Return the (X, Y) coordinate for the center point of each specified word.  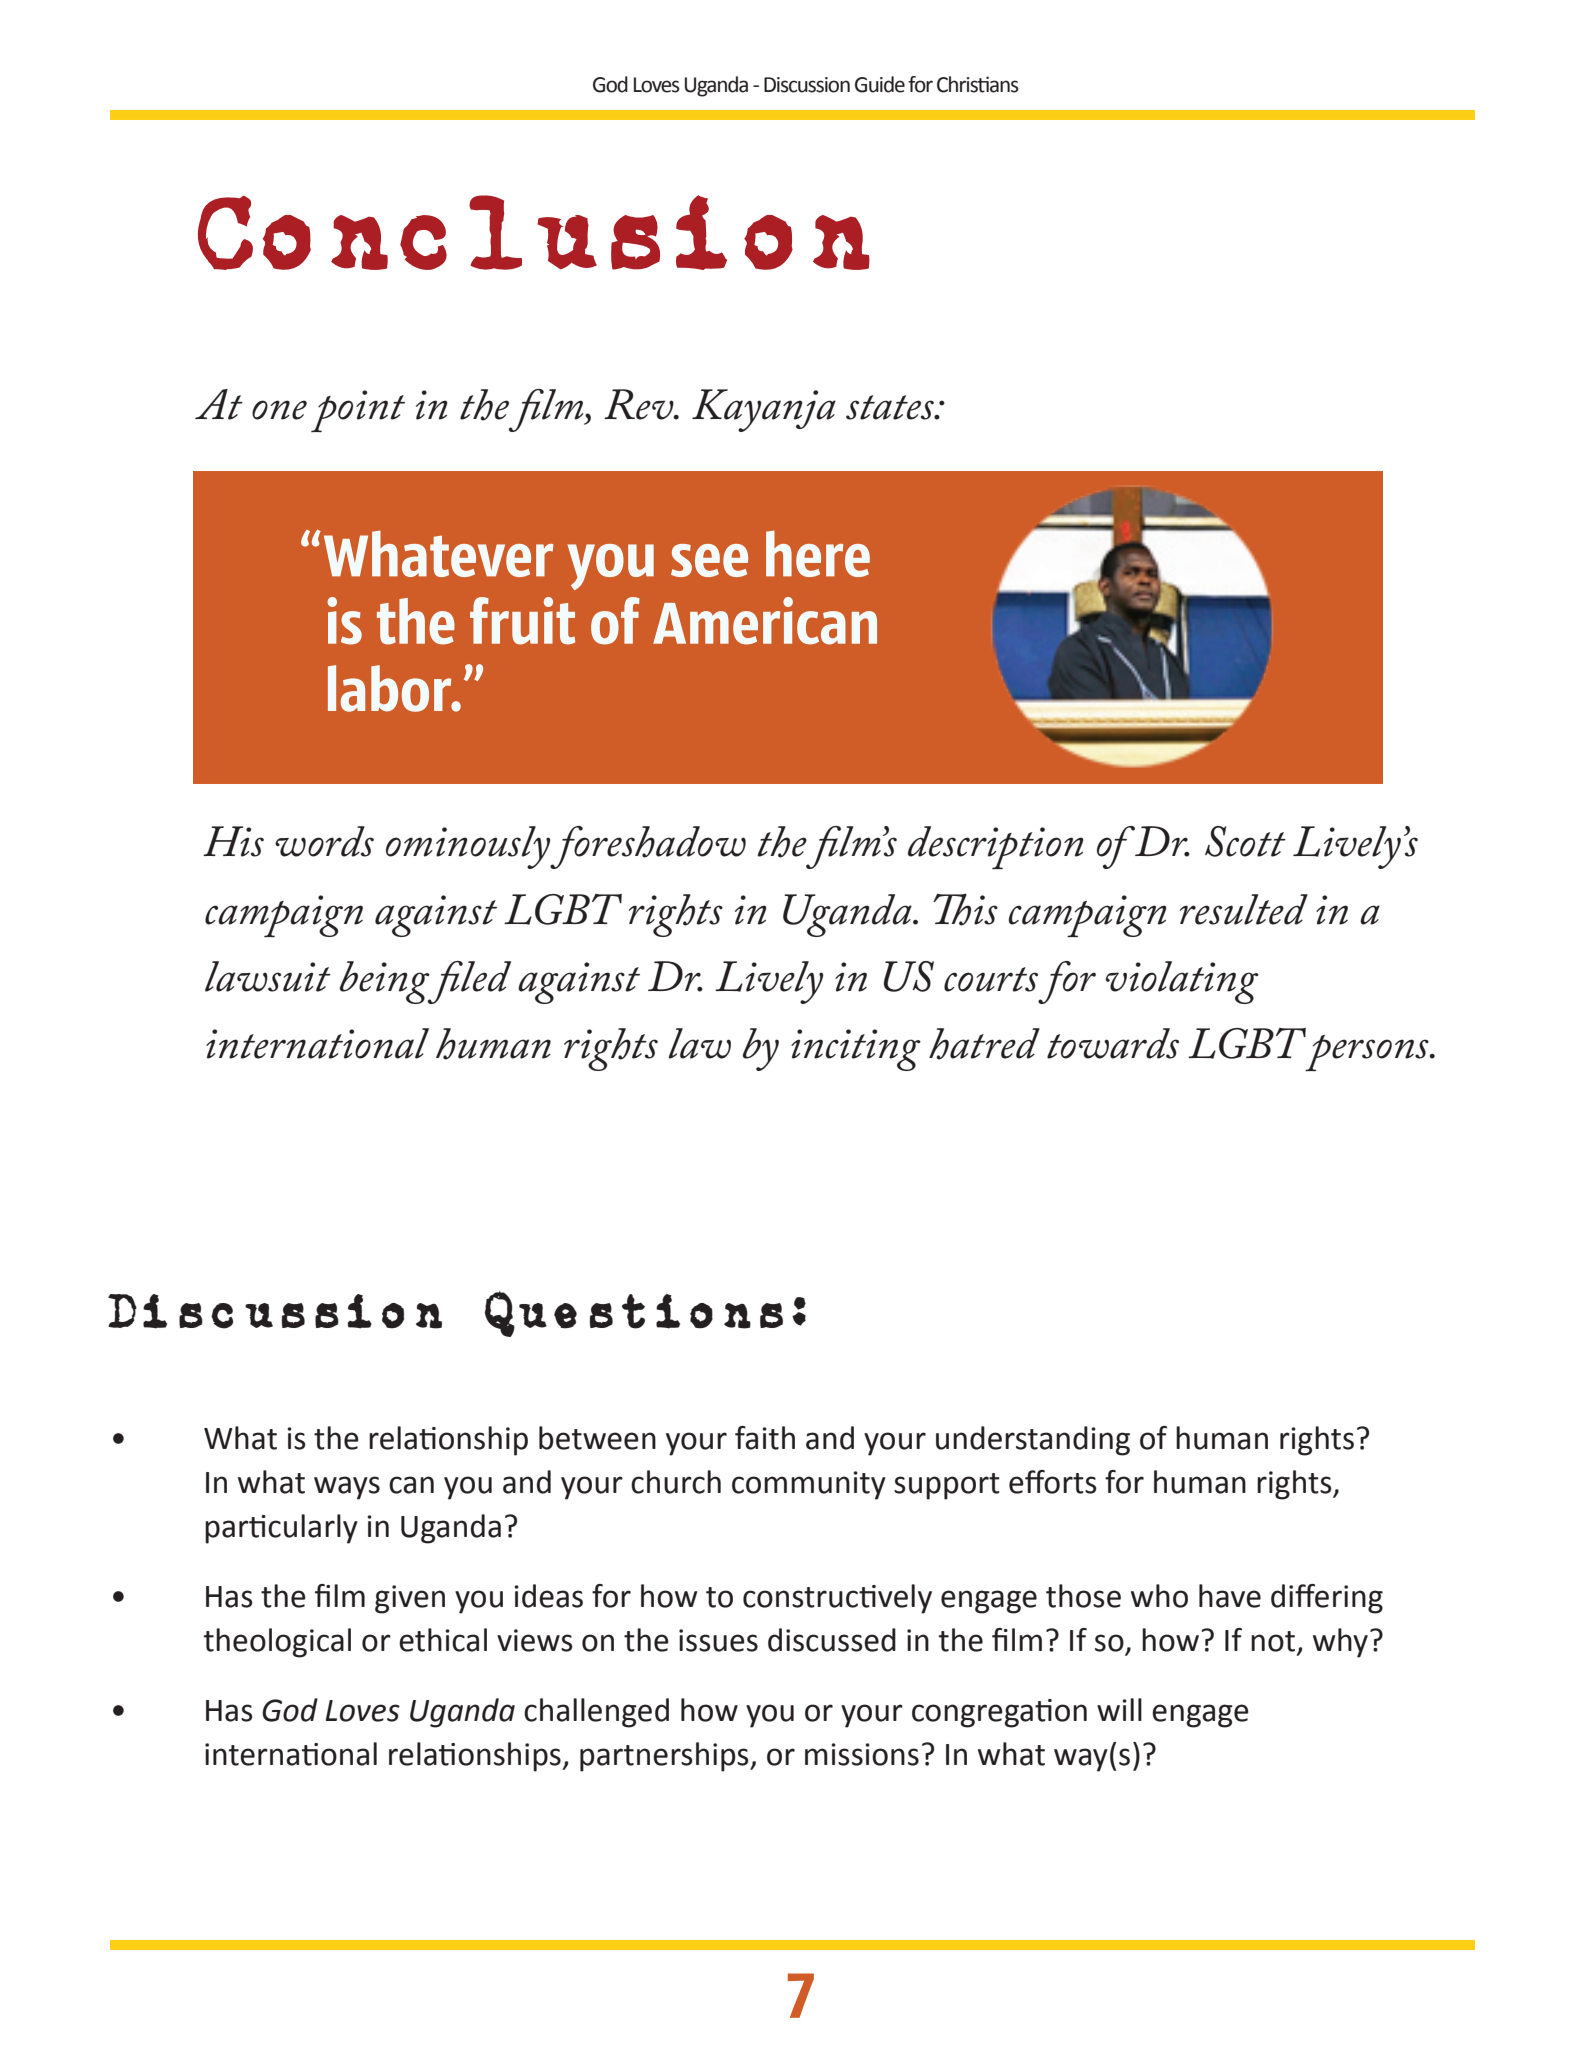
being (385, 982)
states (891, 407)
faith (765, 1438)
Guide (880, 84)
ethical (443, 1640)
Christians (978, 84)
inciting (856, 1050)
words (324, 841)
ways (347, 1488)
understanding (1033, 1441)
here (818, 553)
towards (1113, 1043)
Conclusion (534, 232)
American (765, 621)
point (358, 411)
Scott (1245, 841)
